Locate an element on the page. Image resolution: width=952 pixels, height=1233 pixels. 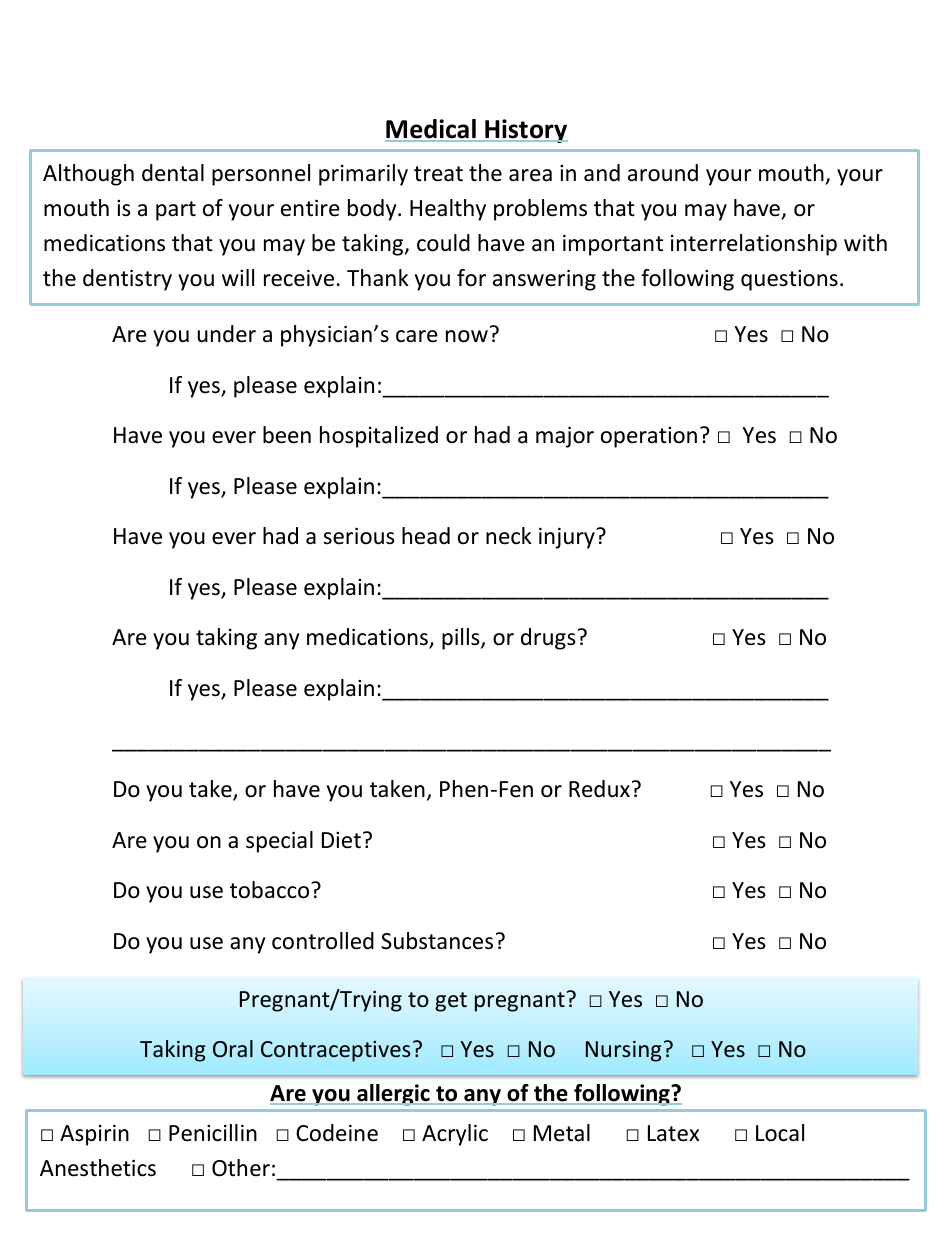
major is located at coordinates (565, 437).
